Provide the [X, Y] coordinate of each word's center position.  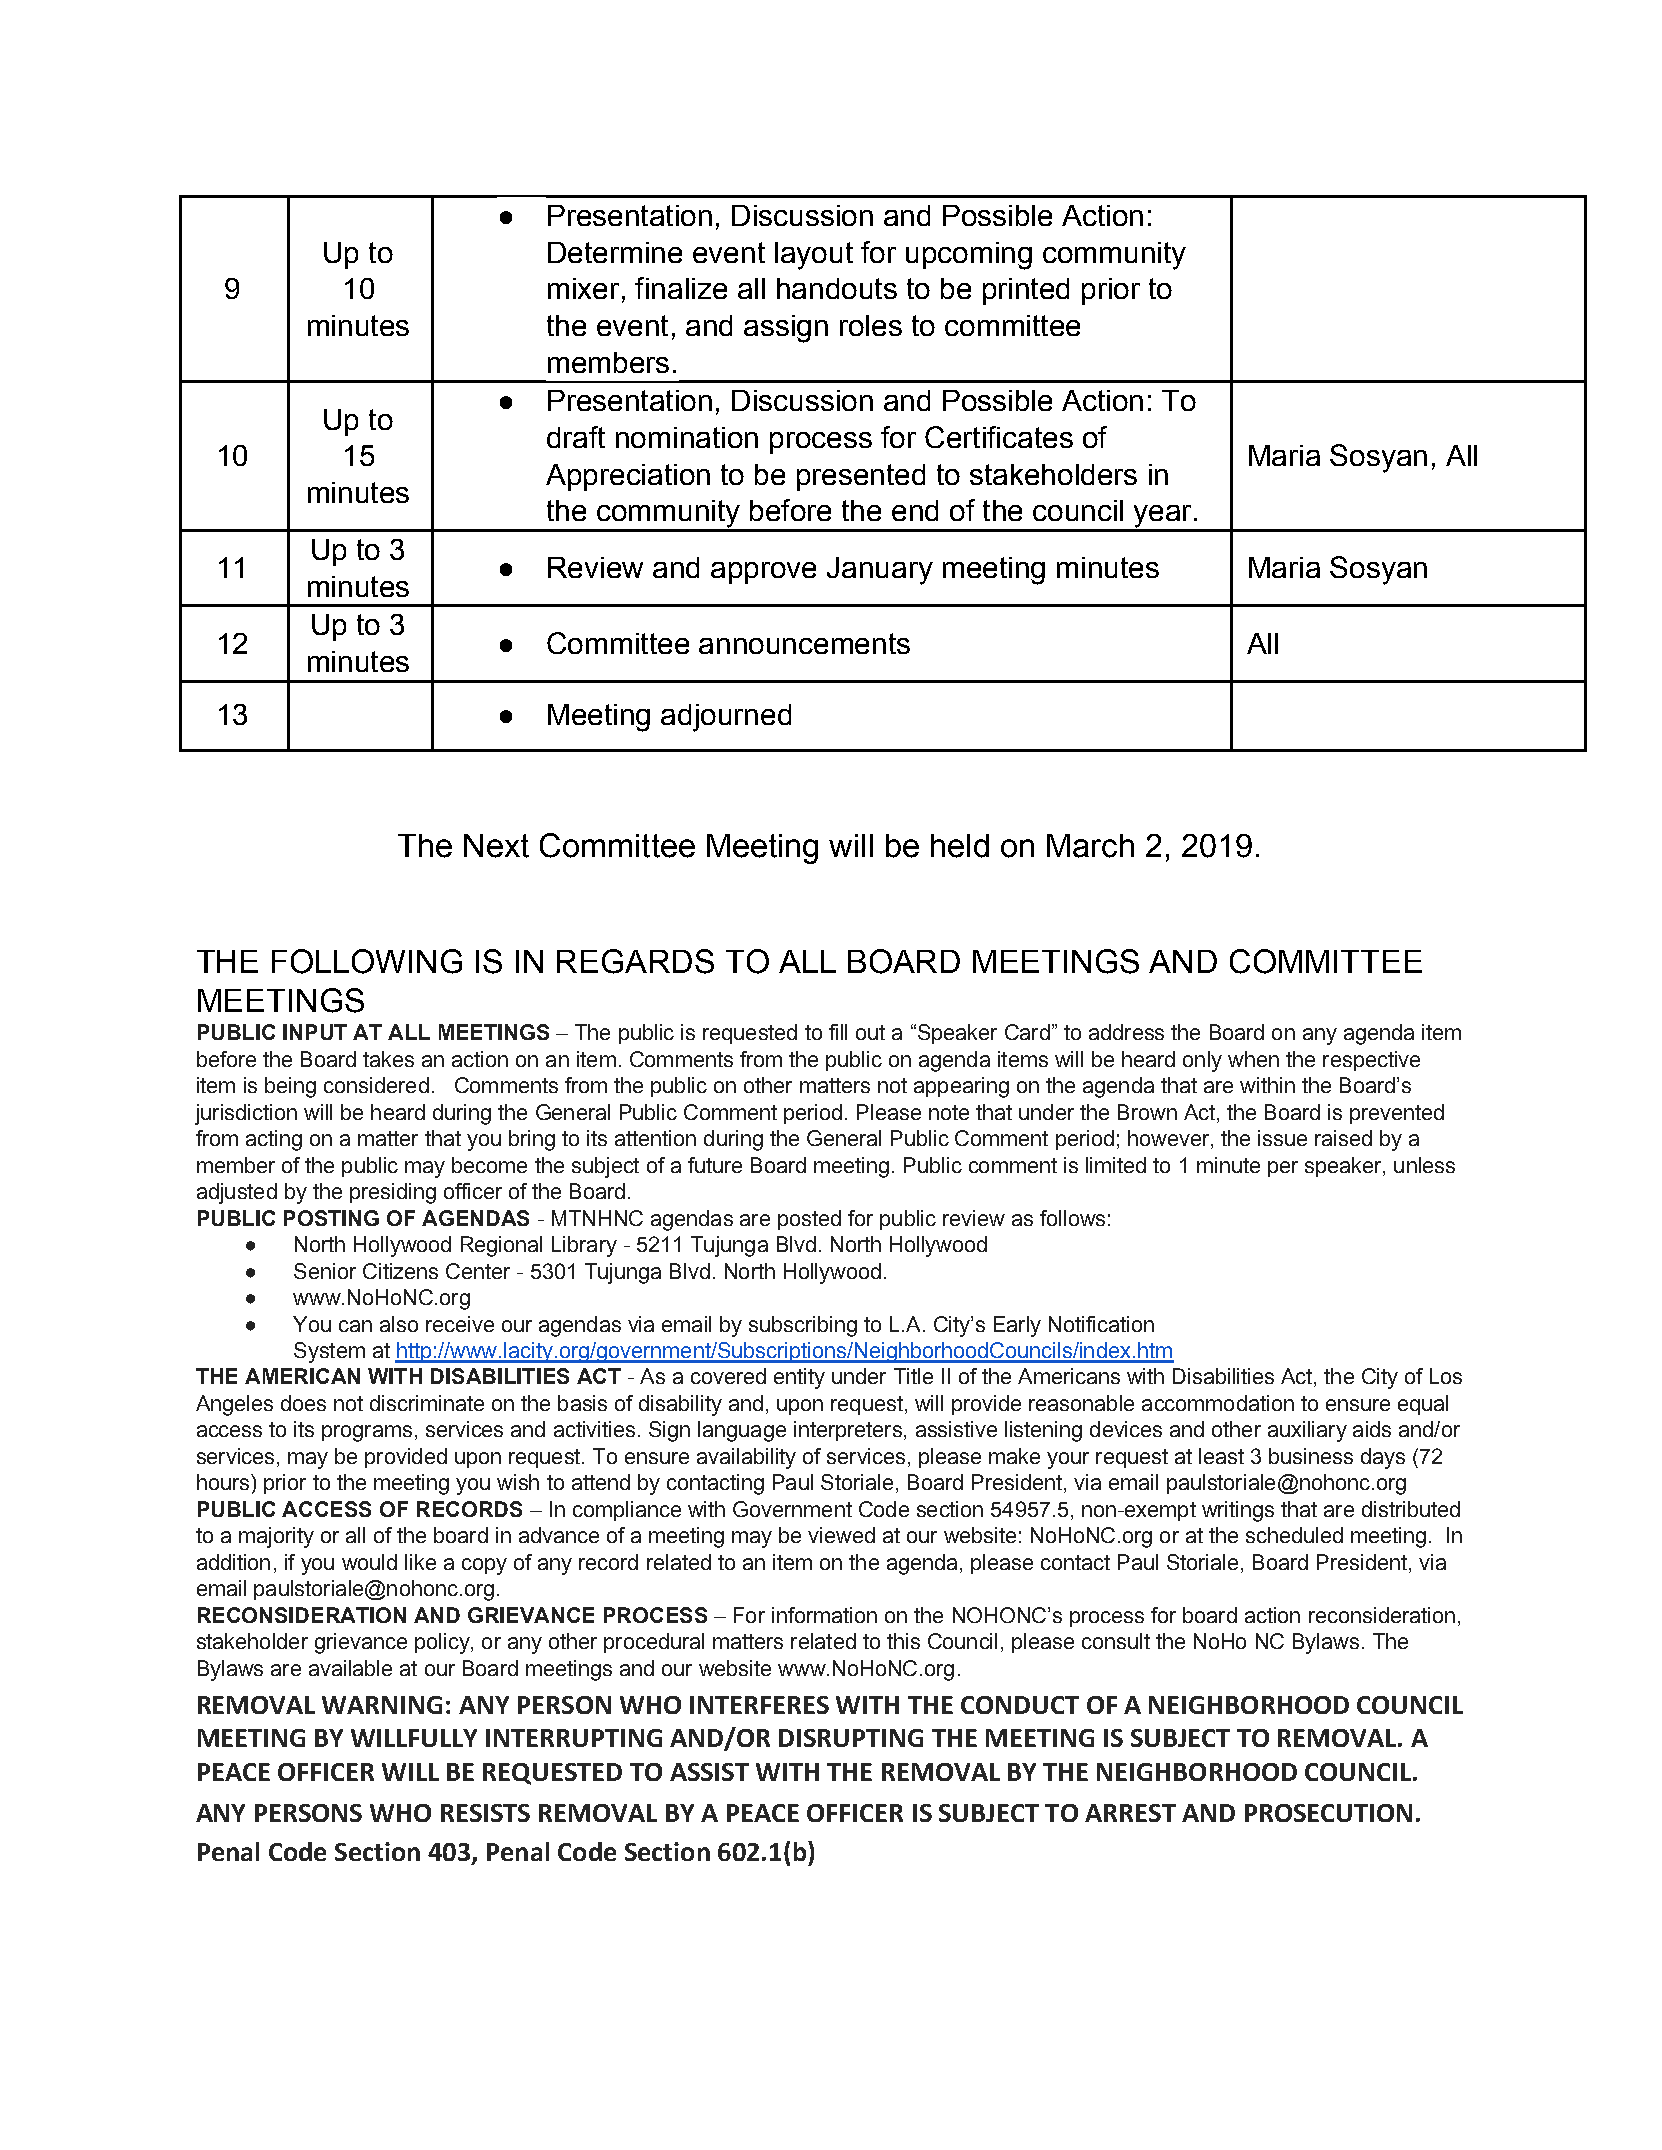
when [1253, 1059]
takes [388, 1059]
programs [367, 1433]
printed [1026, 291]
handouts [837, 288]
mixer [583, 288]
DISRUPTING [851, 1738]
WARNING [382, 1705]
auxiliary [1307, 1431]
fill [838, 1032]
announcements [804, 643]
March [1090, 846]
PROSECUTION [1328, 1813]
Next [496, 846]
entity [799, 1378]
